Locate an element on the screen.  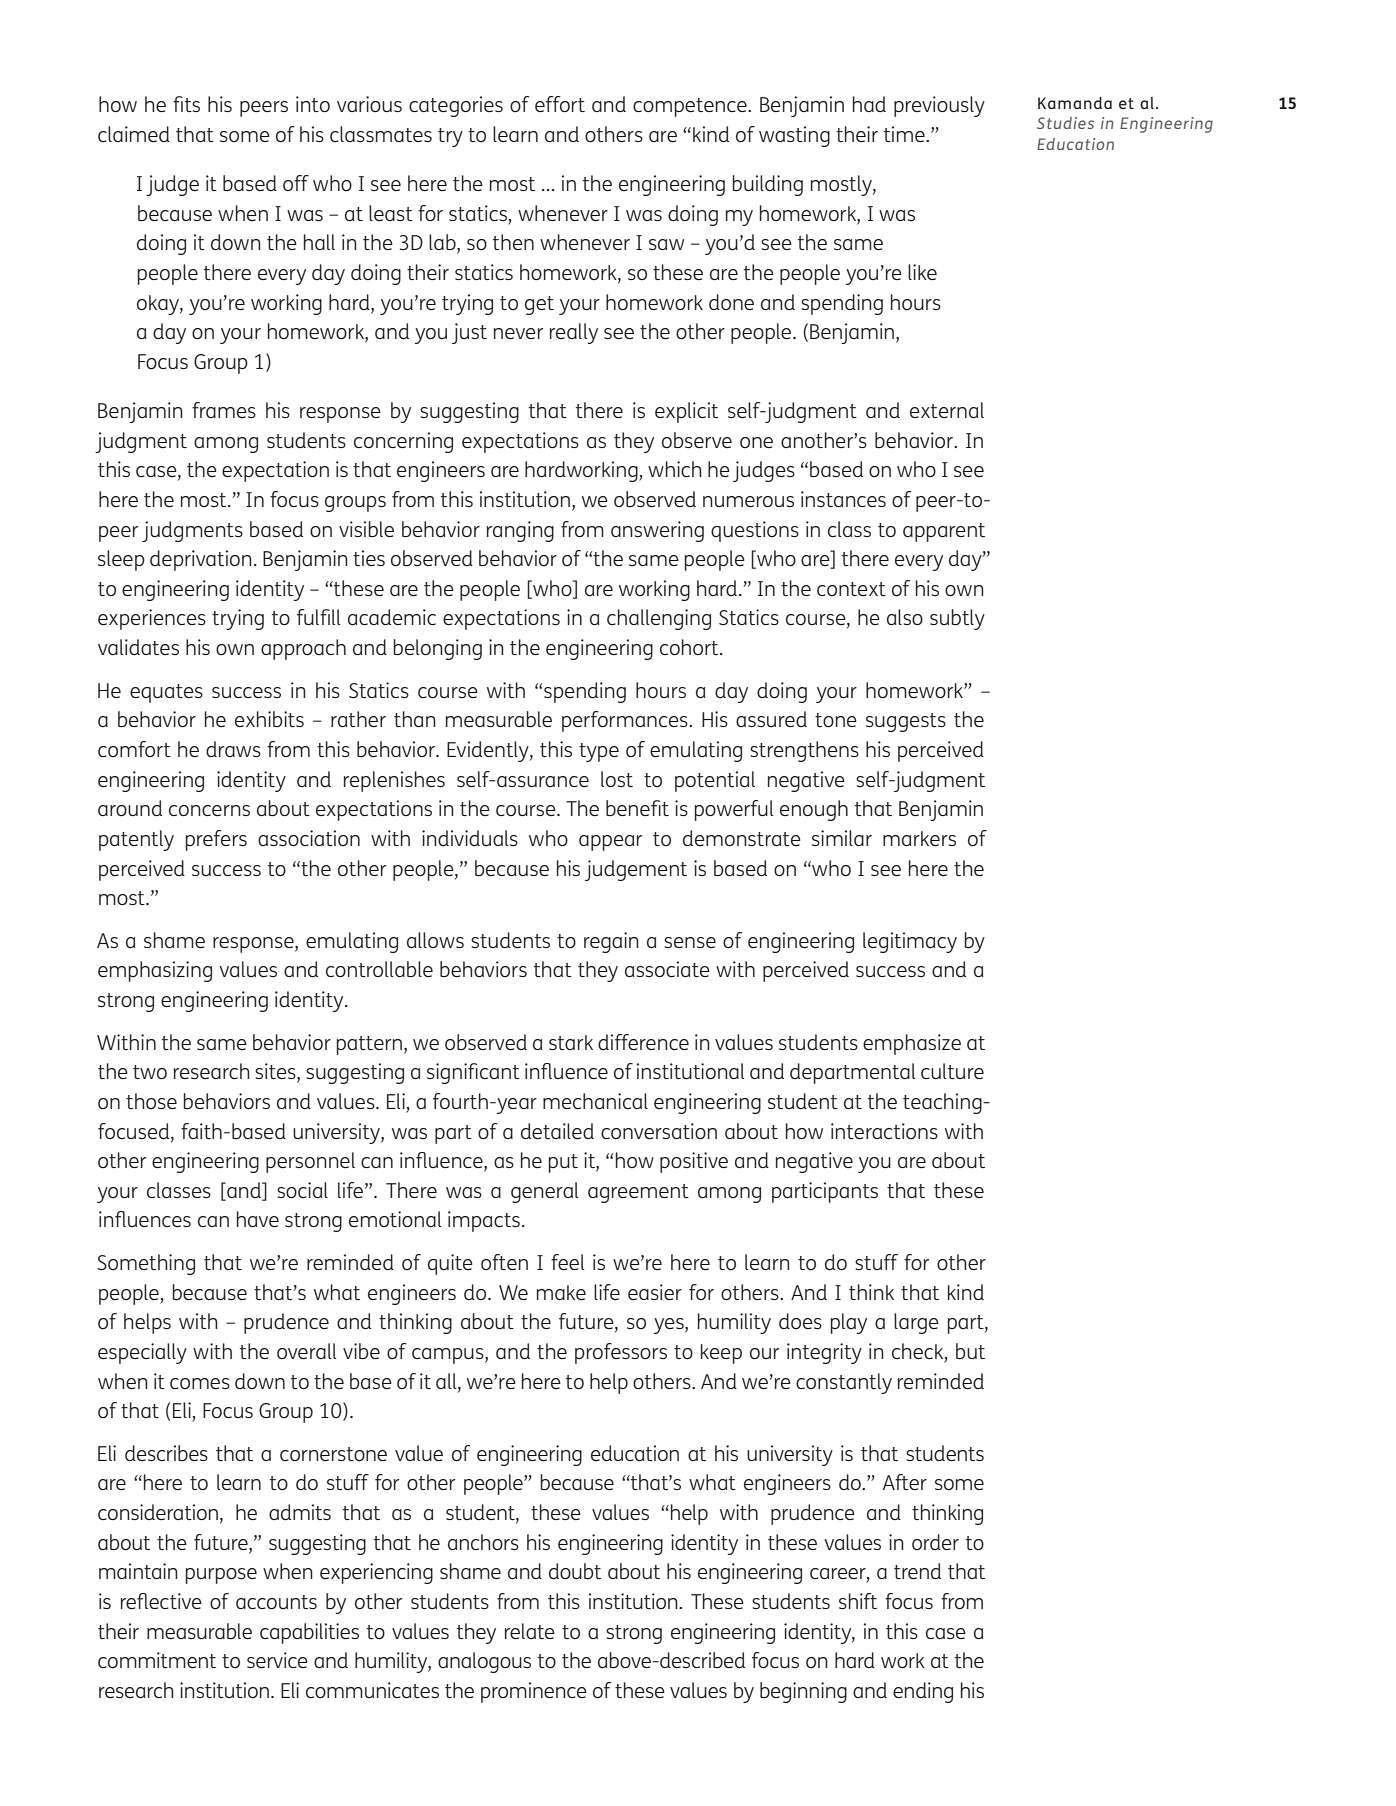
service is located at coordinates (277, 1660).
